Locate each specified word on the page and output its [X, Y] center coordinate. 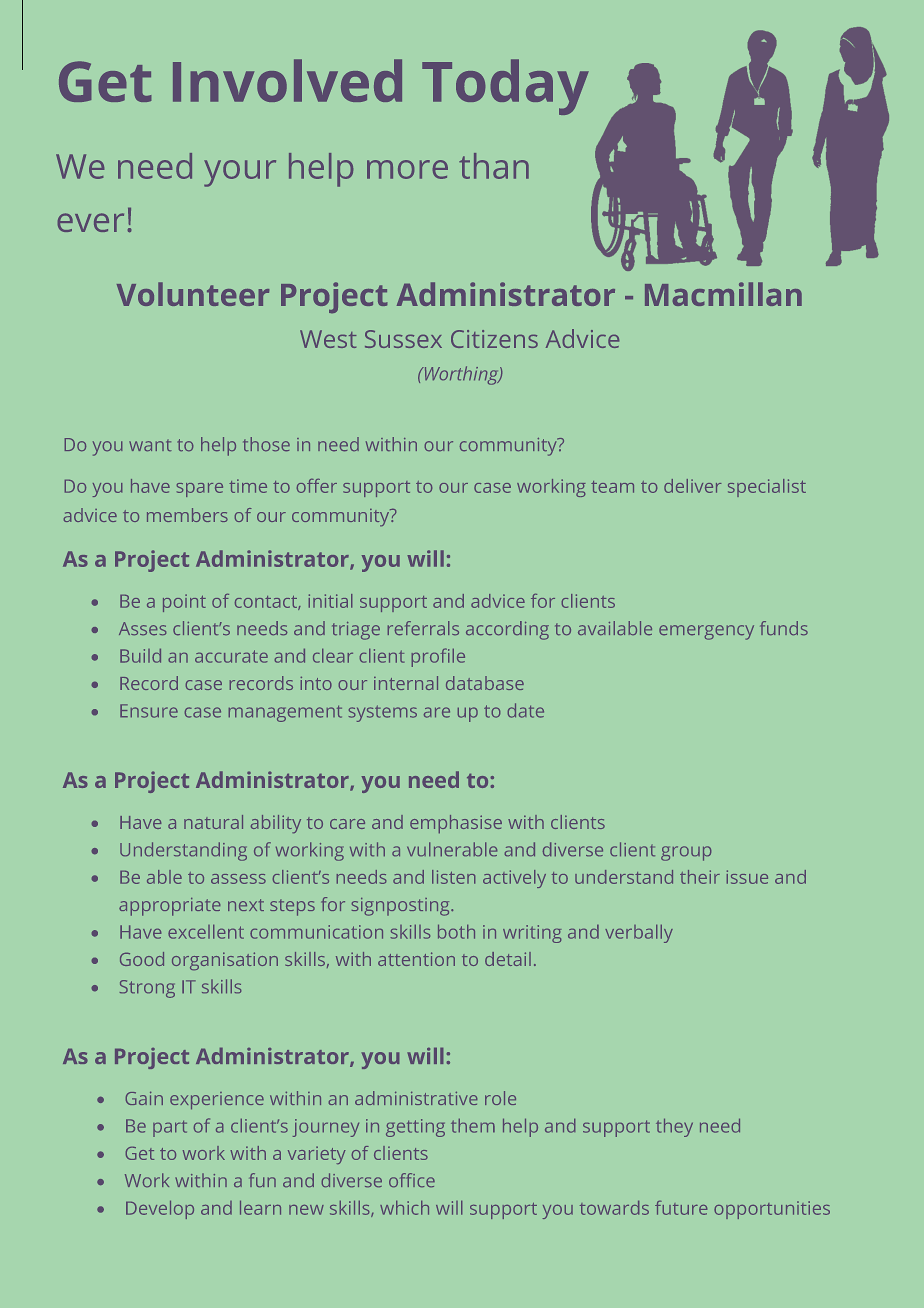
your [240, 173]
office [412, 1180]
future [681, 1208]
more [407, 169]
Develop [160, 1210]
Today [505, 87]
